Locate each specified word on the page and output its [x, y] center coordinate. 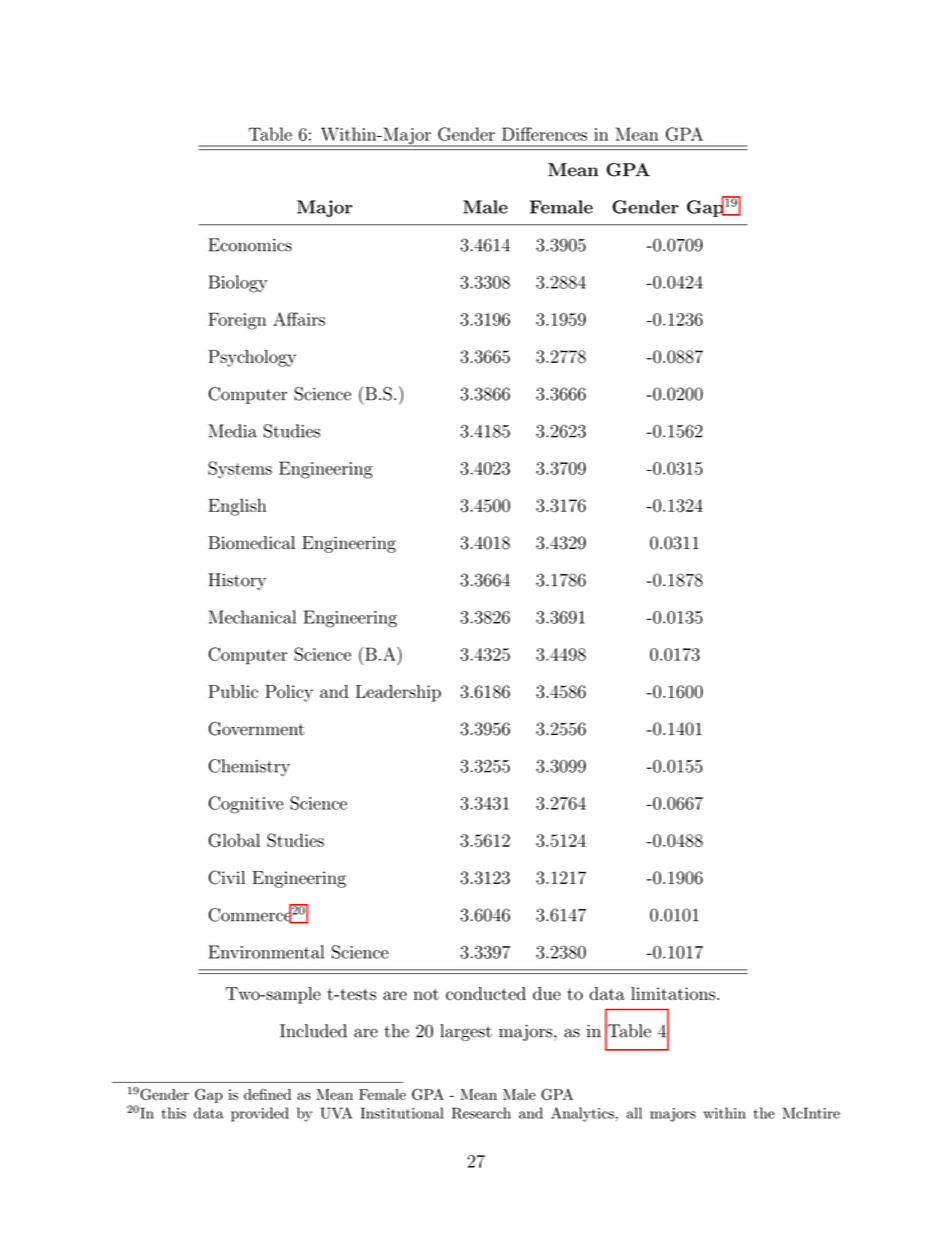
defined [267, 1094]
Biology [238, 284]
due [547, 993]
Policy [289, 693]
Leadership [398, 693]
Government [256, 728]
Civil [227, 877]
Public [233, 691]
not [426, 994]
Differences [544, 134]
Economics [250, 245]
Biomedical [251, 543]
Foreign [237, 321]
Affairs [299, 319]
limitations [673, 993]
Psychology [252, 358]
